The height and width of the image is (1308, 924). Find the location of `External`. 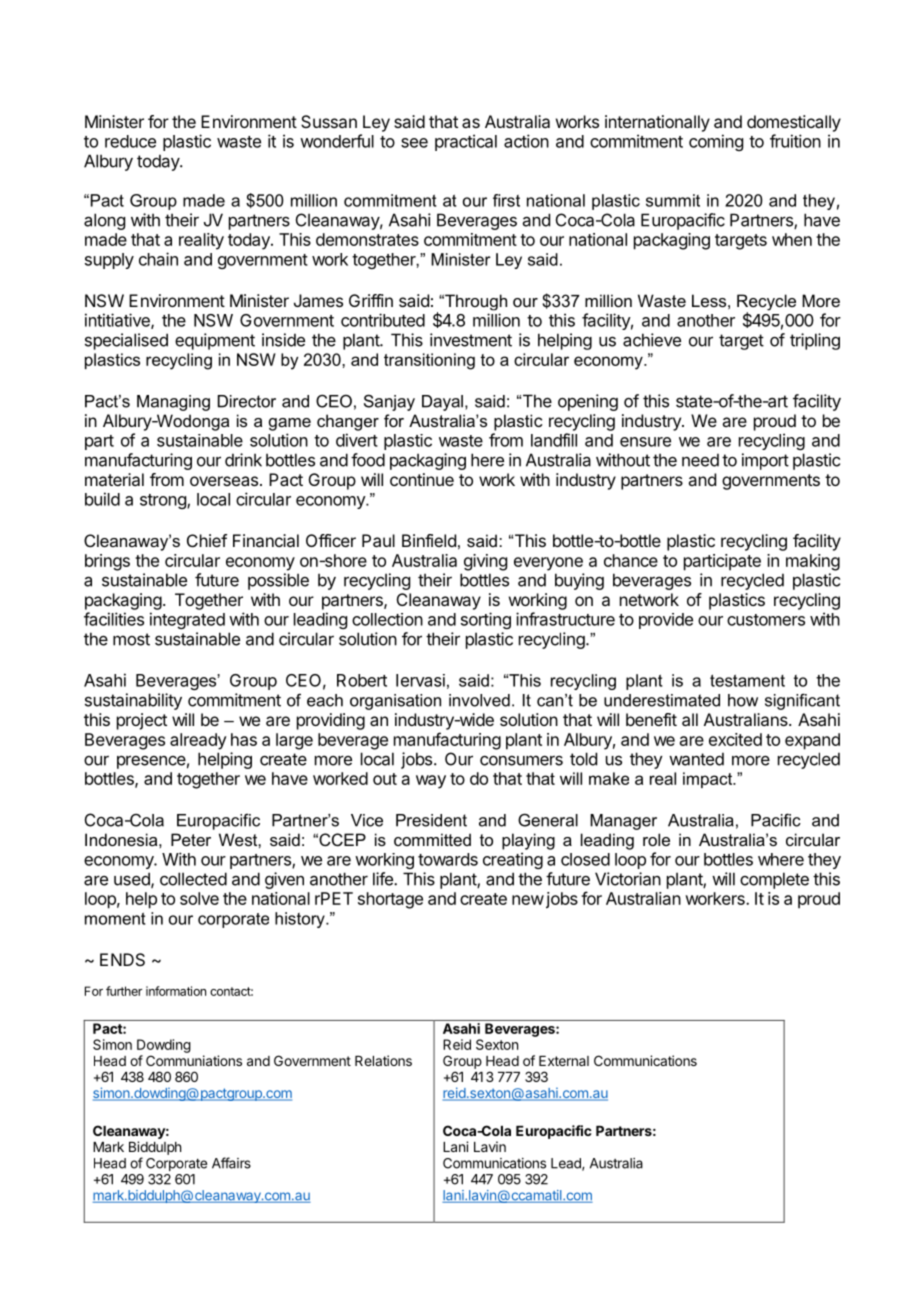

External is located at coordinates (564, 1061).
